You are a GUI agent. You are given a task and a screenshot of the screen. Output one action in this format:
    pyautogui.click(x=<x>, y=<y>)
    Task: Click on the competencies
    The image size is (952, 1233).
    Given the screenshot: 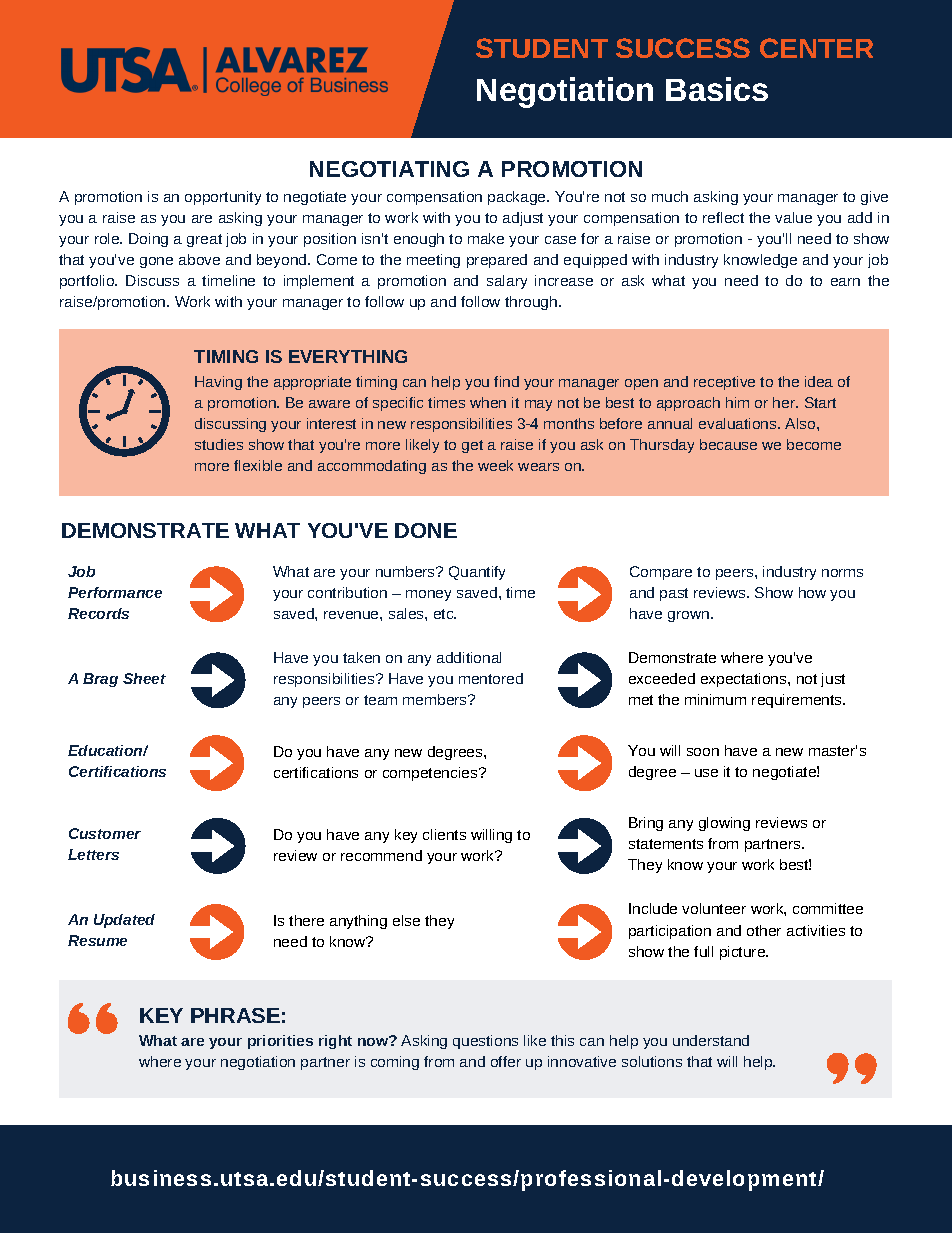 What is the action you would take?
    pyautogui.click(x=431, y=774)
